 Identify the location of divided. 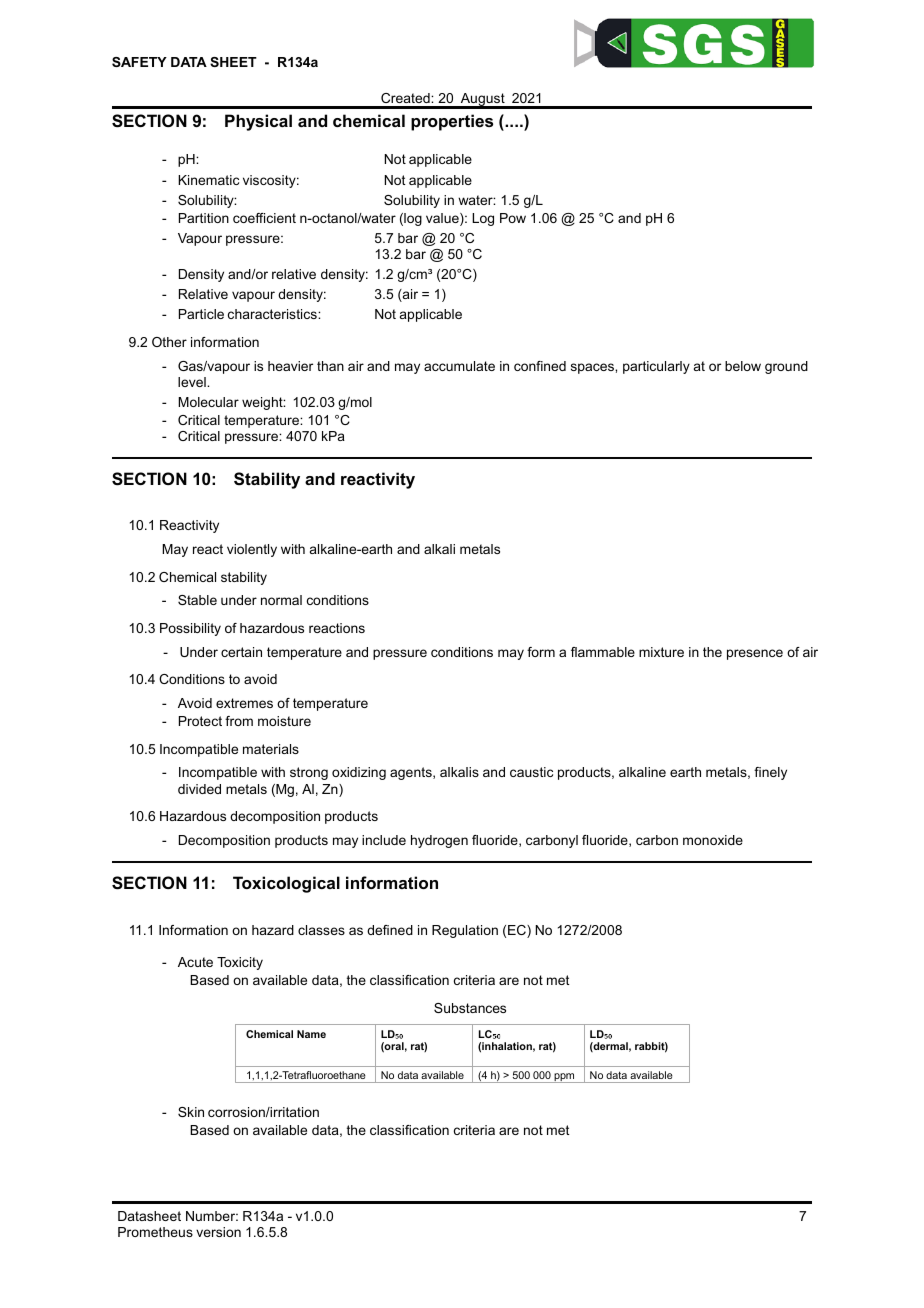
(199, 789).
